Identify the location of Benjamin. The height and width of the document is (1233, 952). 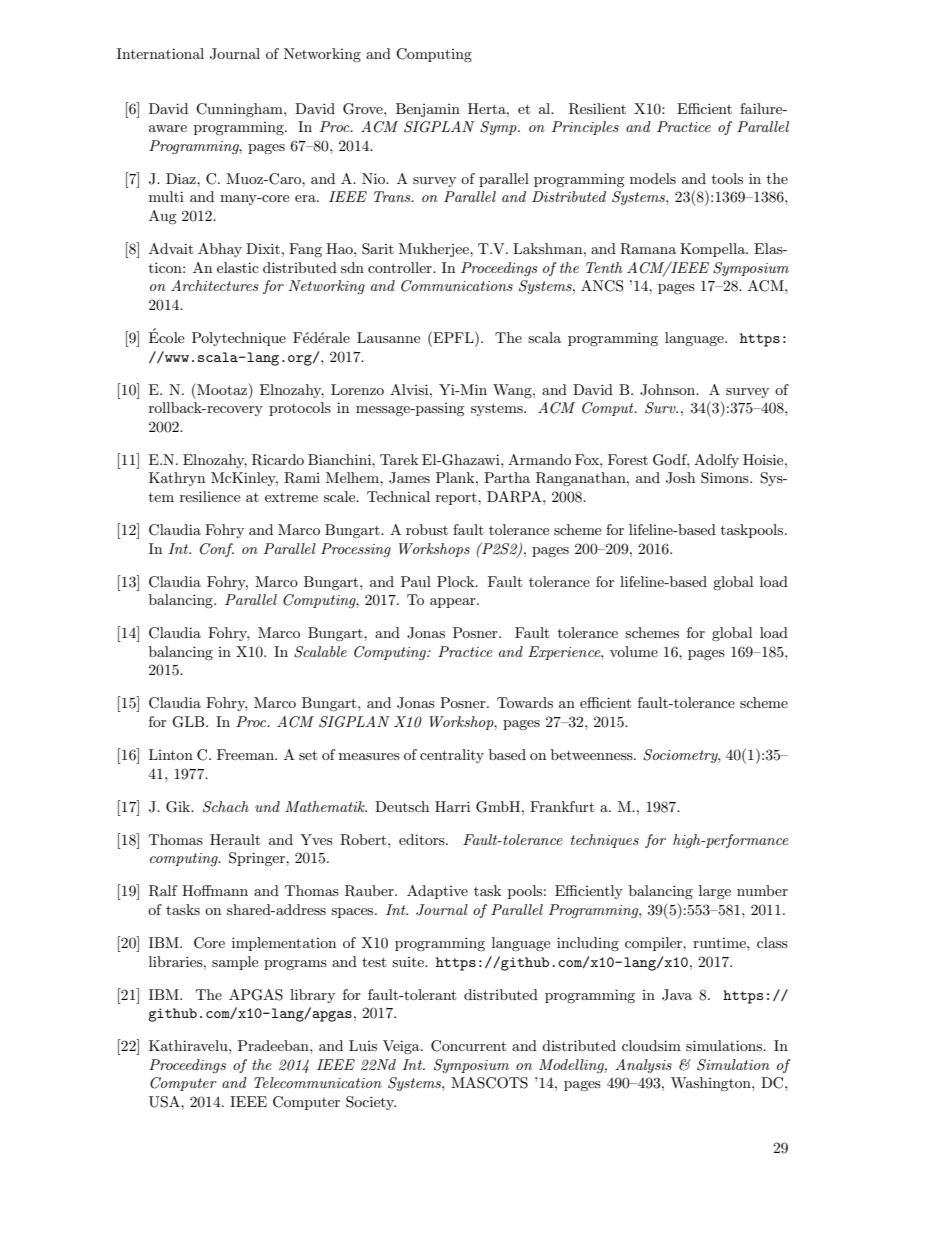
(428, 110).
